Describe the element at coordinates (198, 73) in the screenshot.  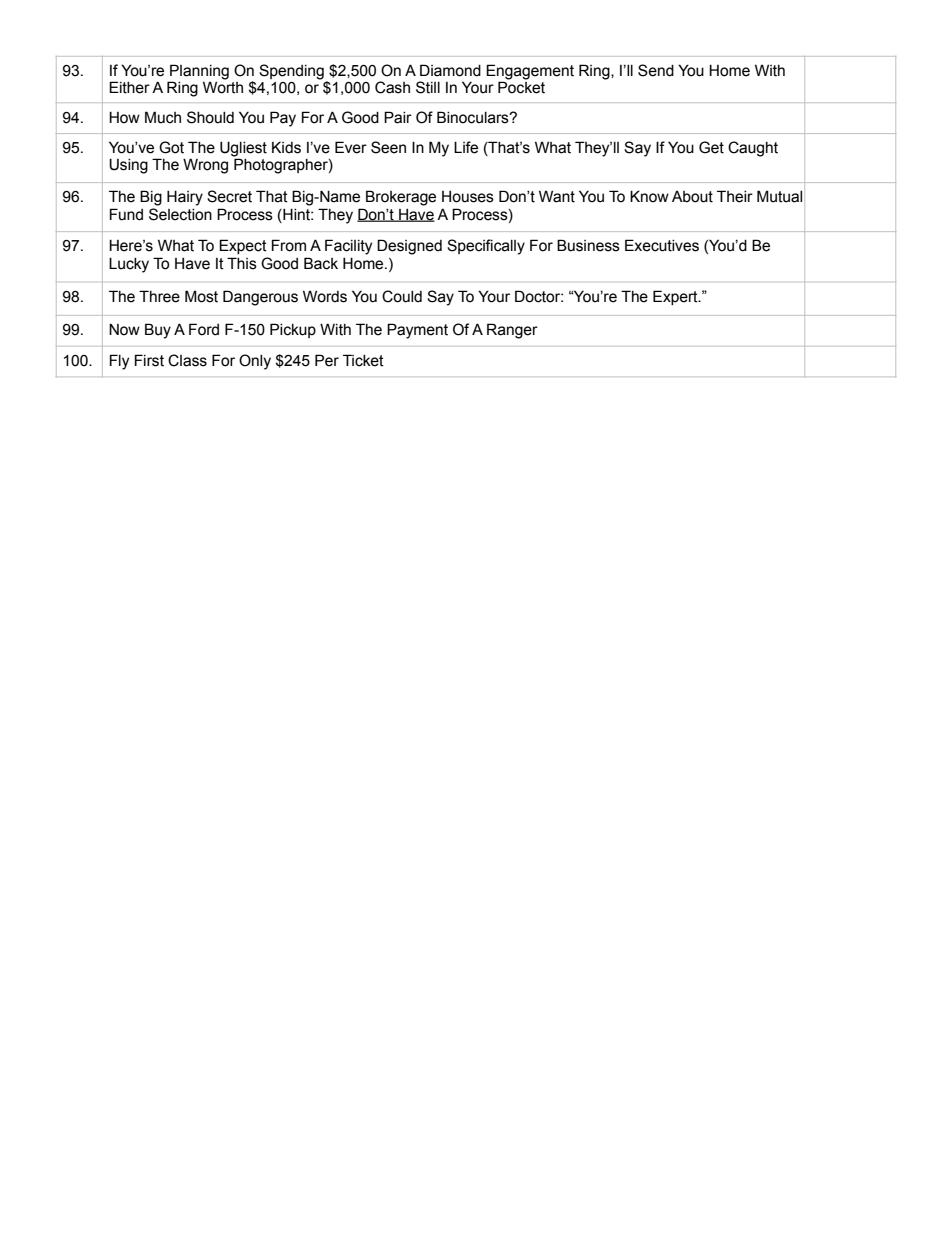
I see `Planning` at that location.
